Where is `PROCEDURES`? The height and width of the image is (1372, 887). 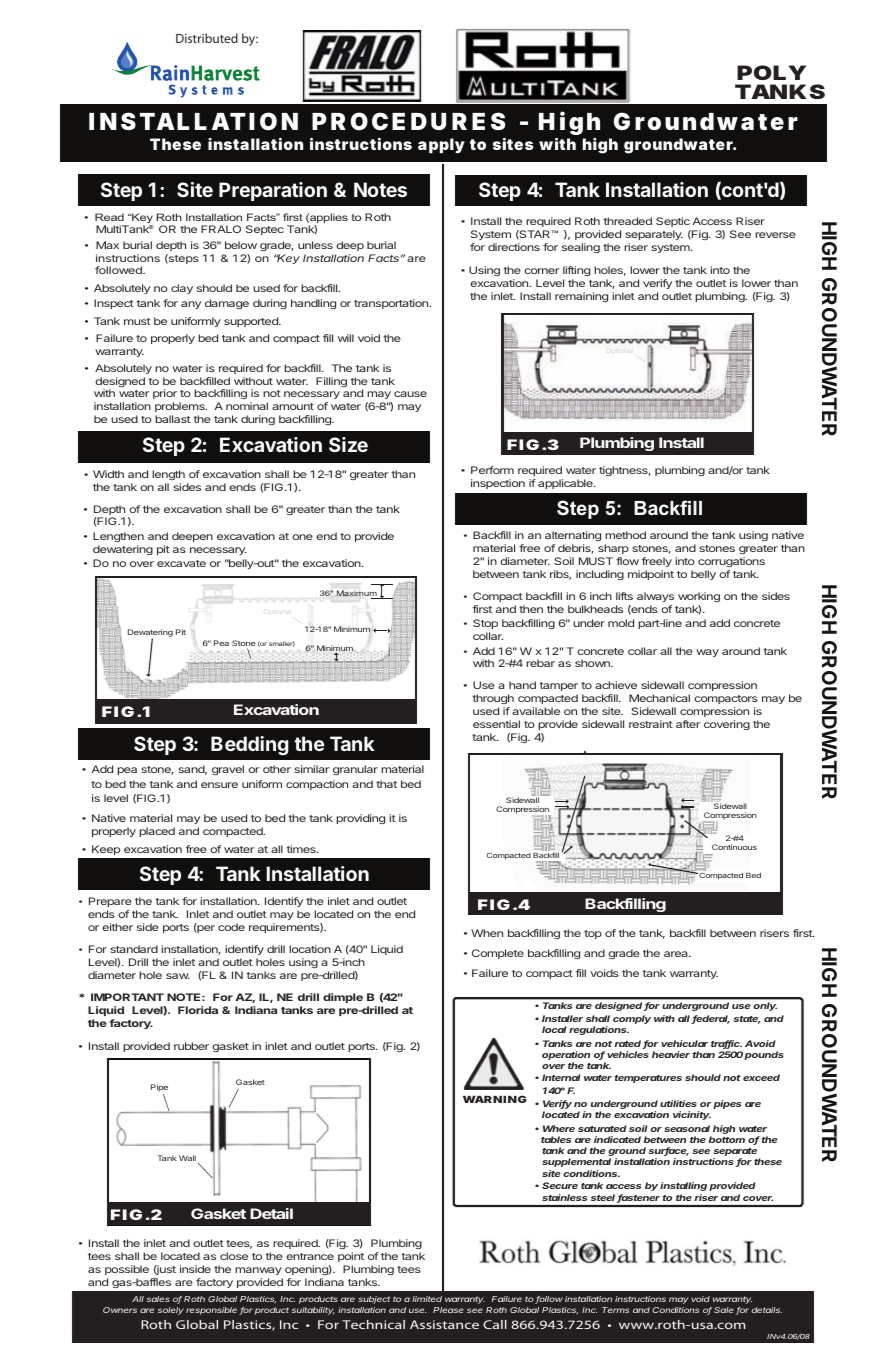 PROCEDURES is located at coordinates (408, 121).
